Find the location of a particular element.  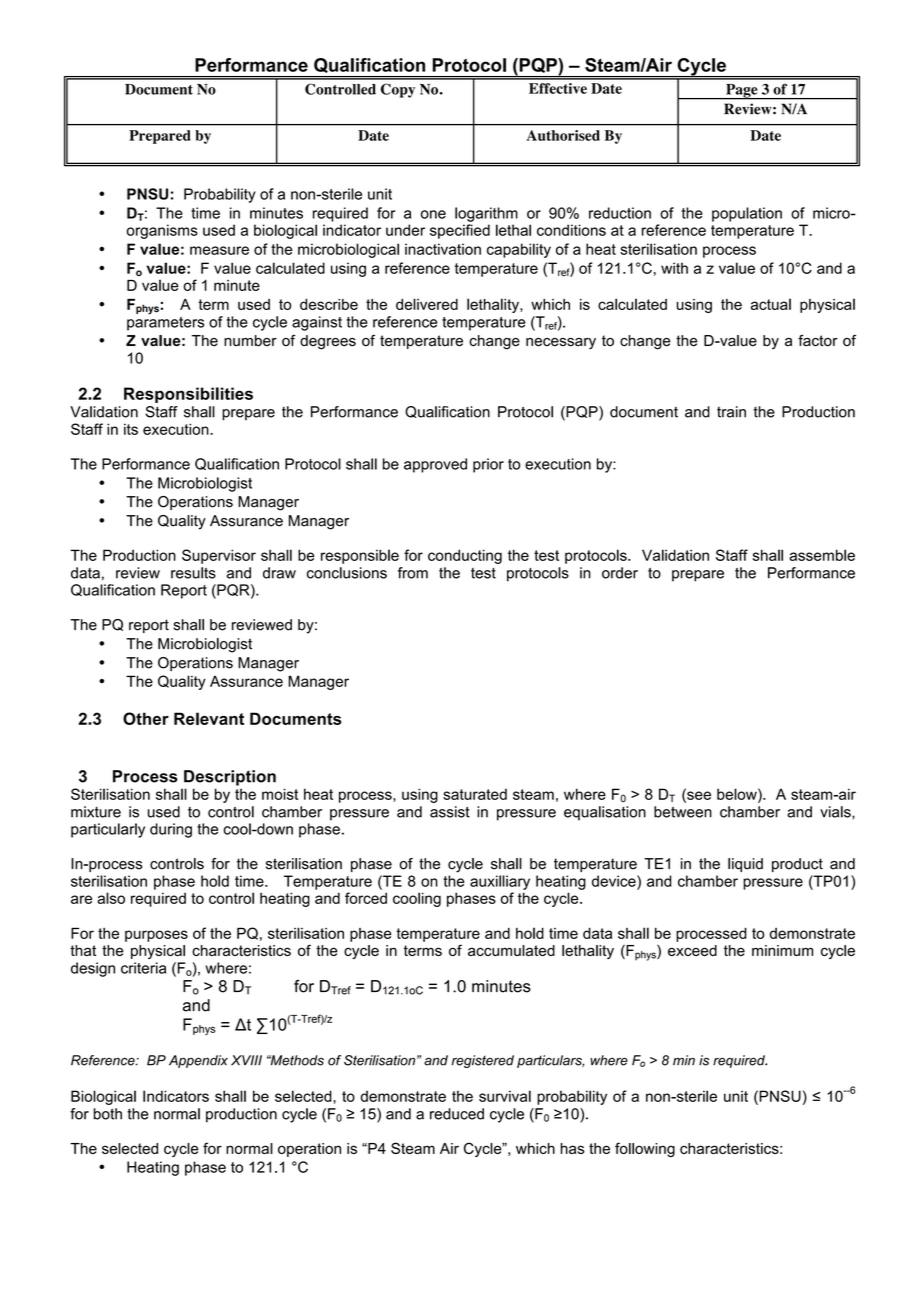

both is located at coordinates (108, 1114).
